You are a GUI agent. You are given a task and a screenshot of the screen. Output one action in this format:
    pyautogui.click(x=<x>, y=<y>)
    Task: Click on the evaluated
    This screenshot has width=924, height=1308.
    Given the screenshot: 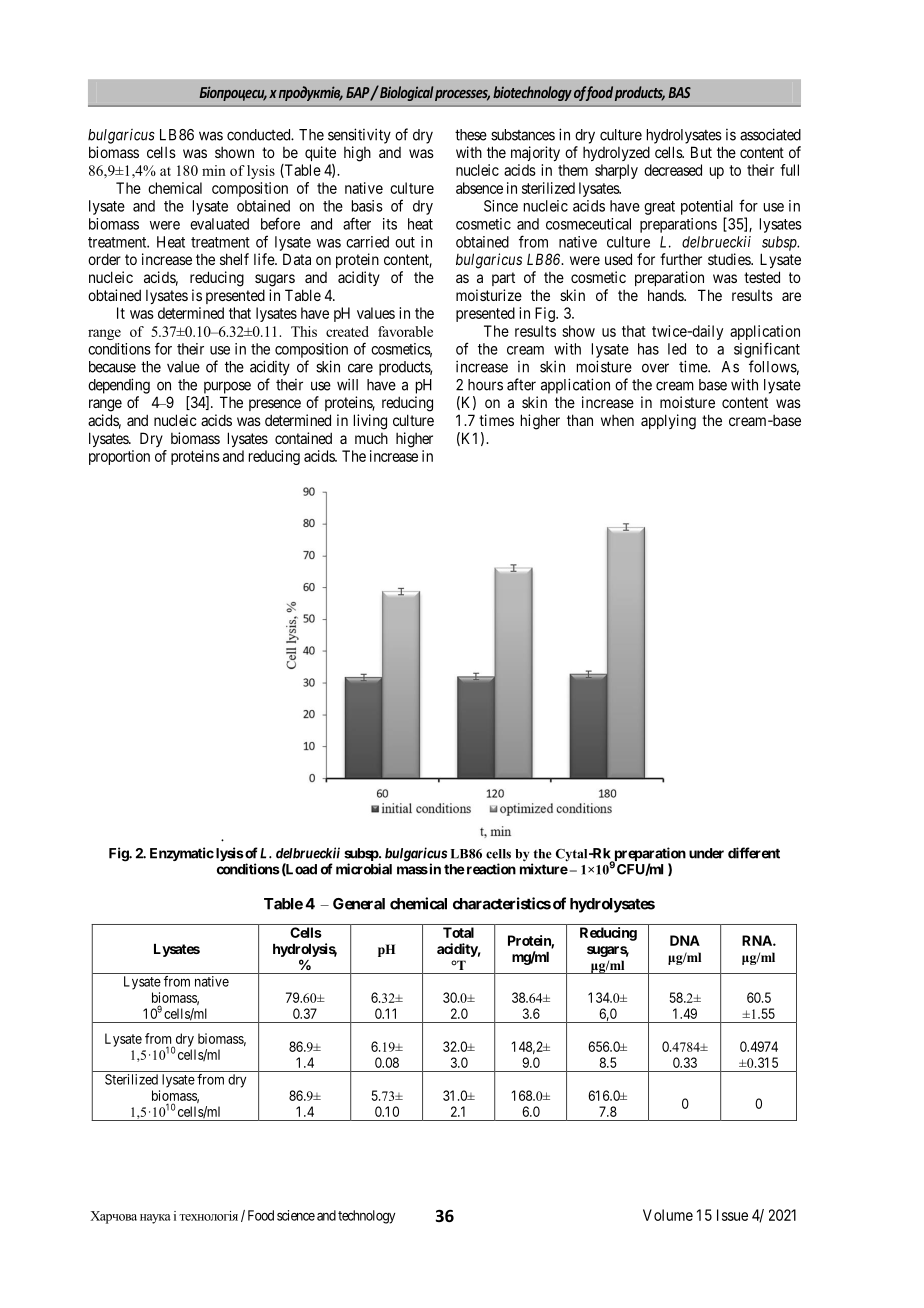 What is the action you would take?
    pyautogui.click(x=219, y=224)
